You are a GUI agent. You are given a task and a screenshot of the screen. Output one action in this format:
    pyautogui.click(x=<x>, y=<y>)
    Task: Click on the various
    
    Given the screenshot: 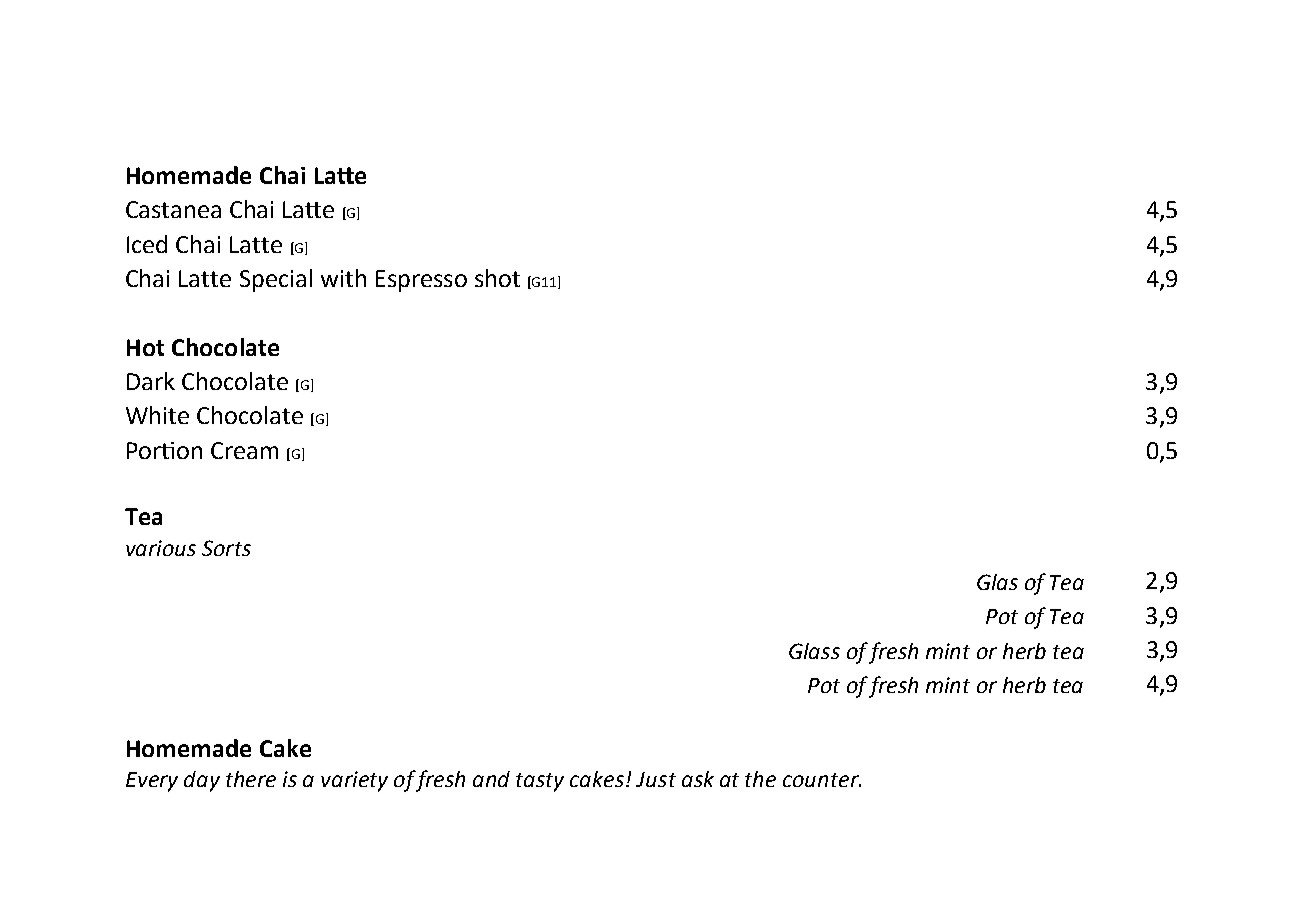 What is the action you would take?
    pyautogui.click(x=161, y=548)
